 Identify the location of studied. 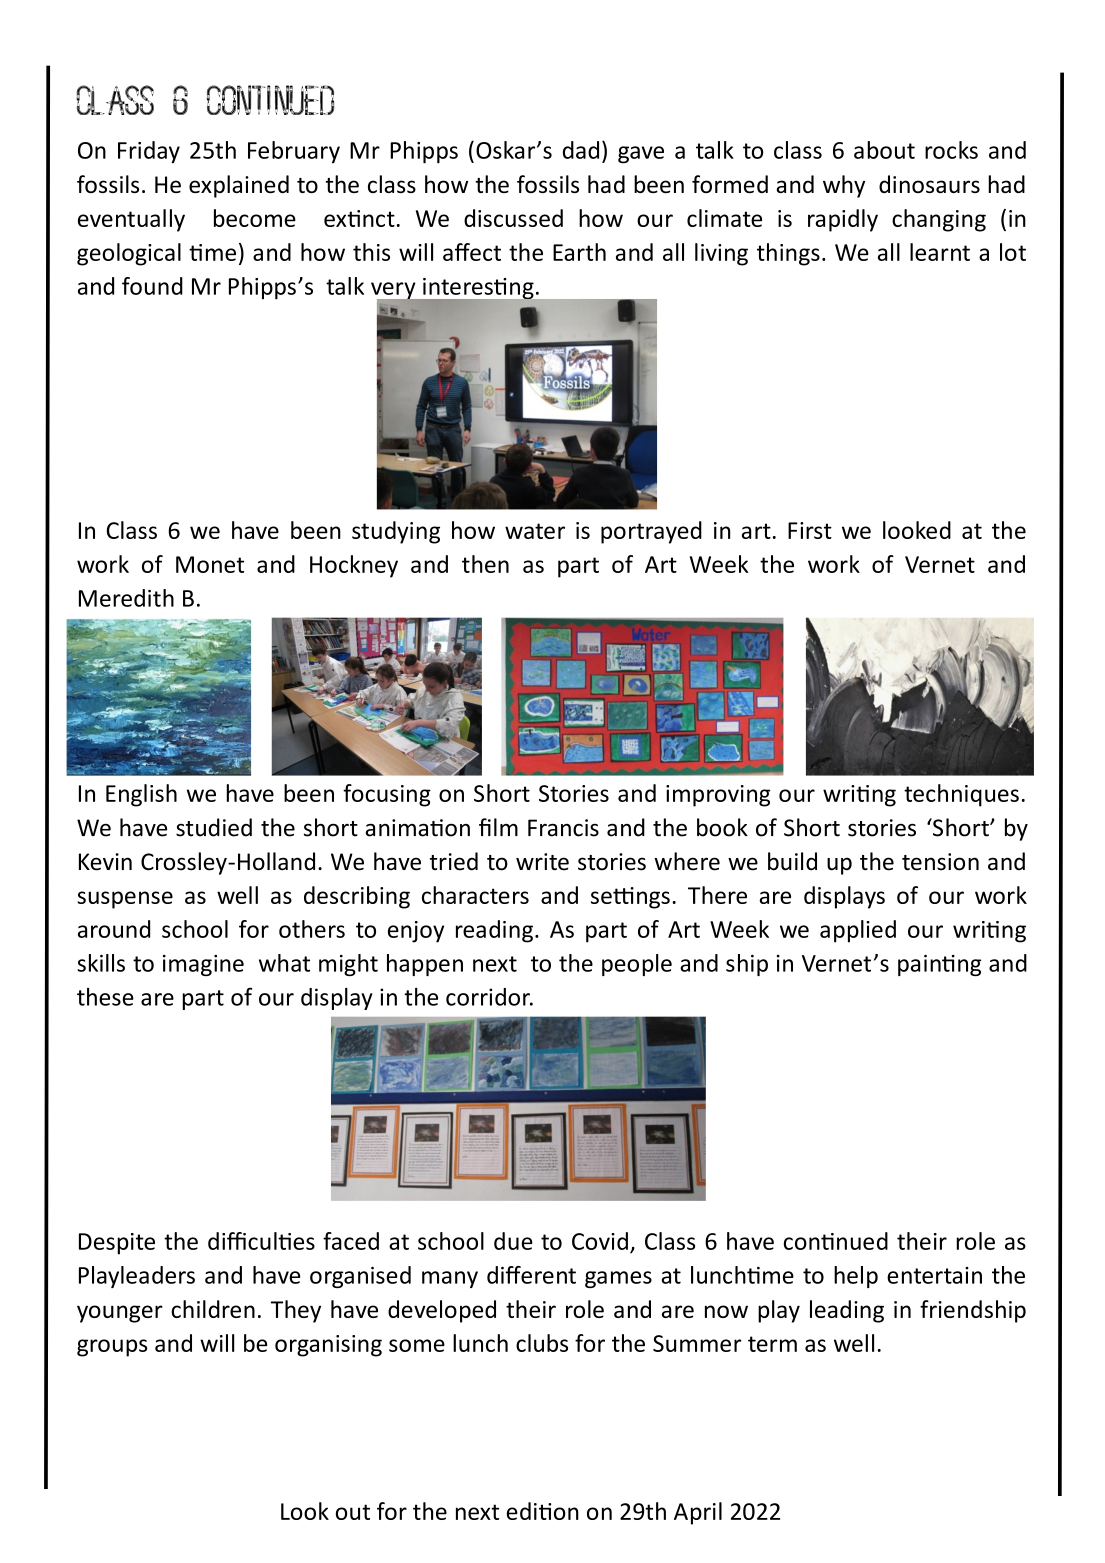
(214, 827).
